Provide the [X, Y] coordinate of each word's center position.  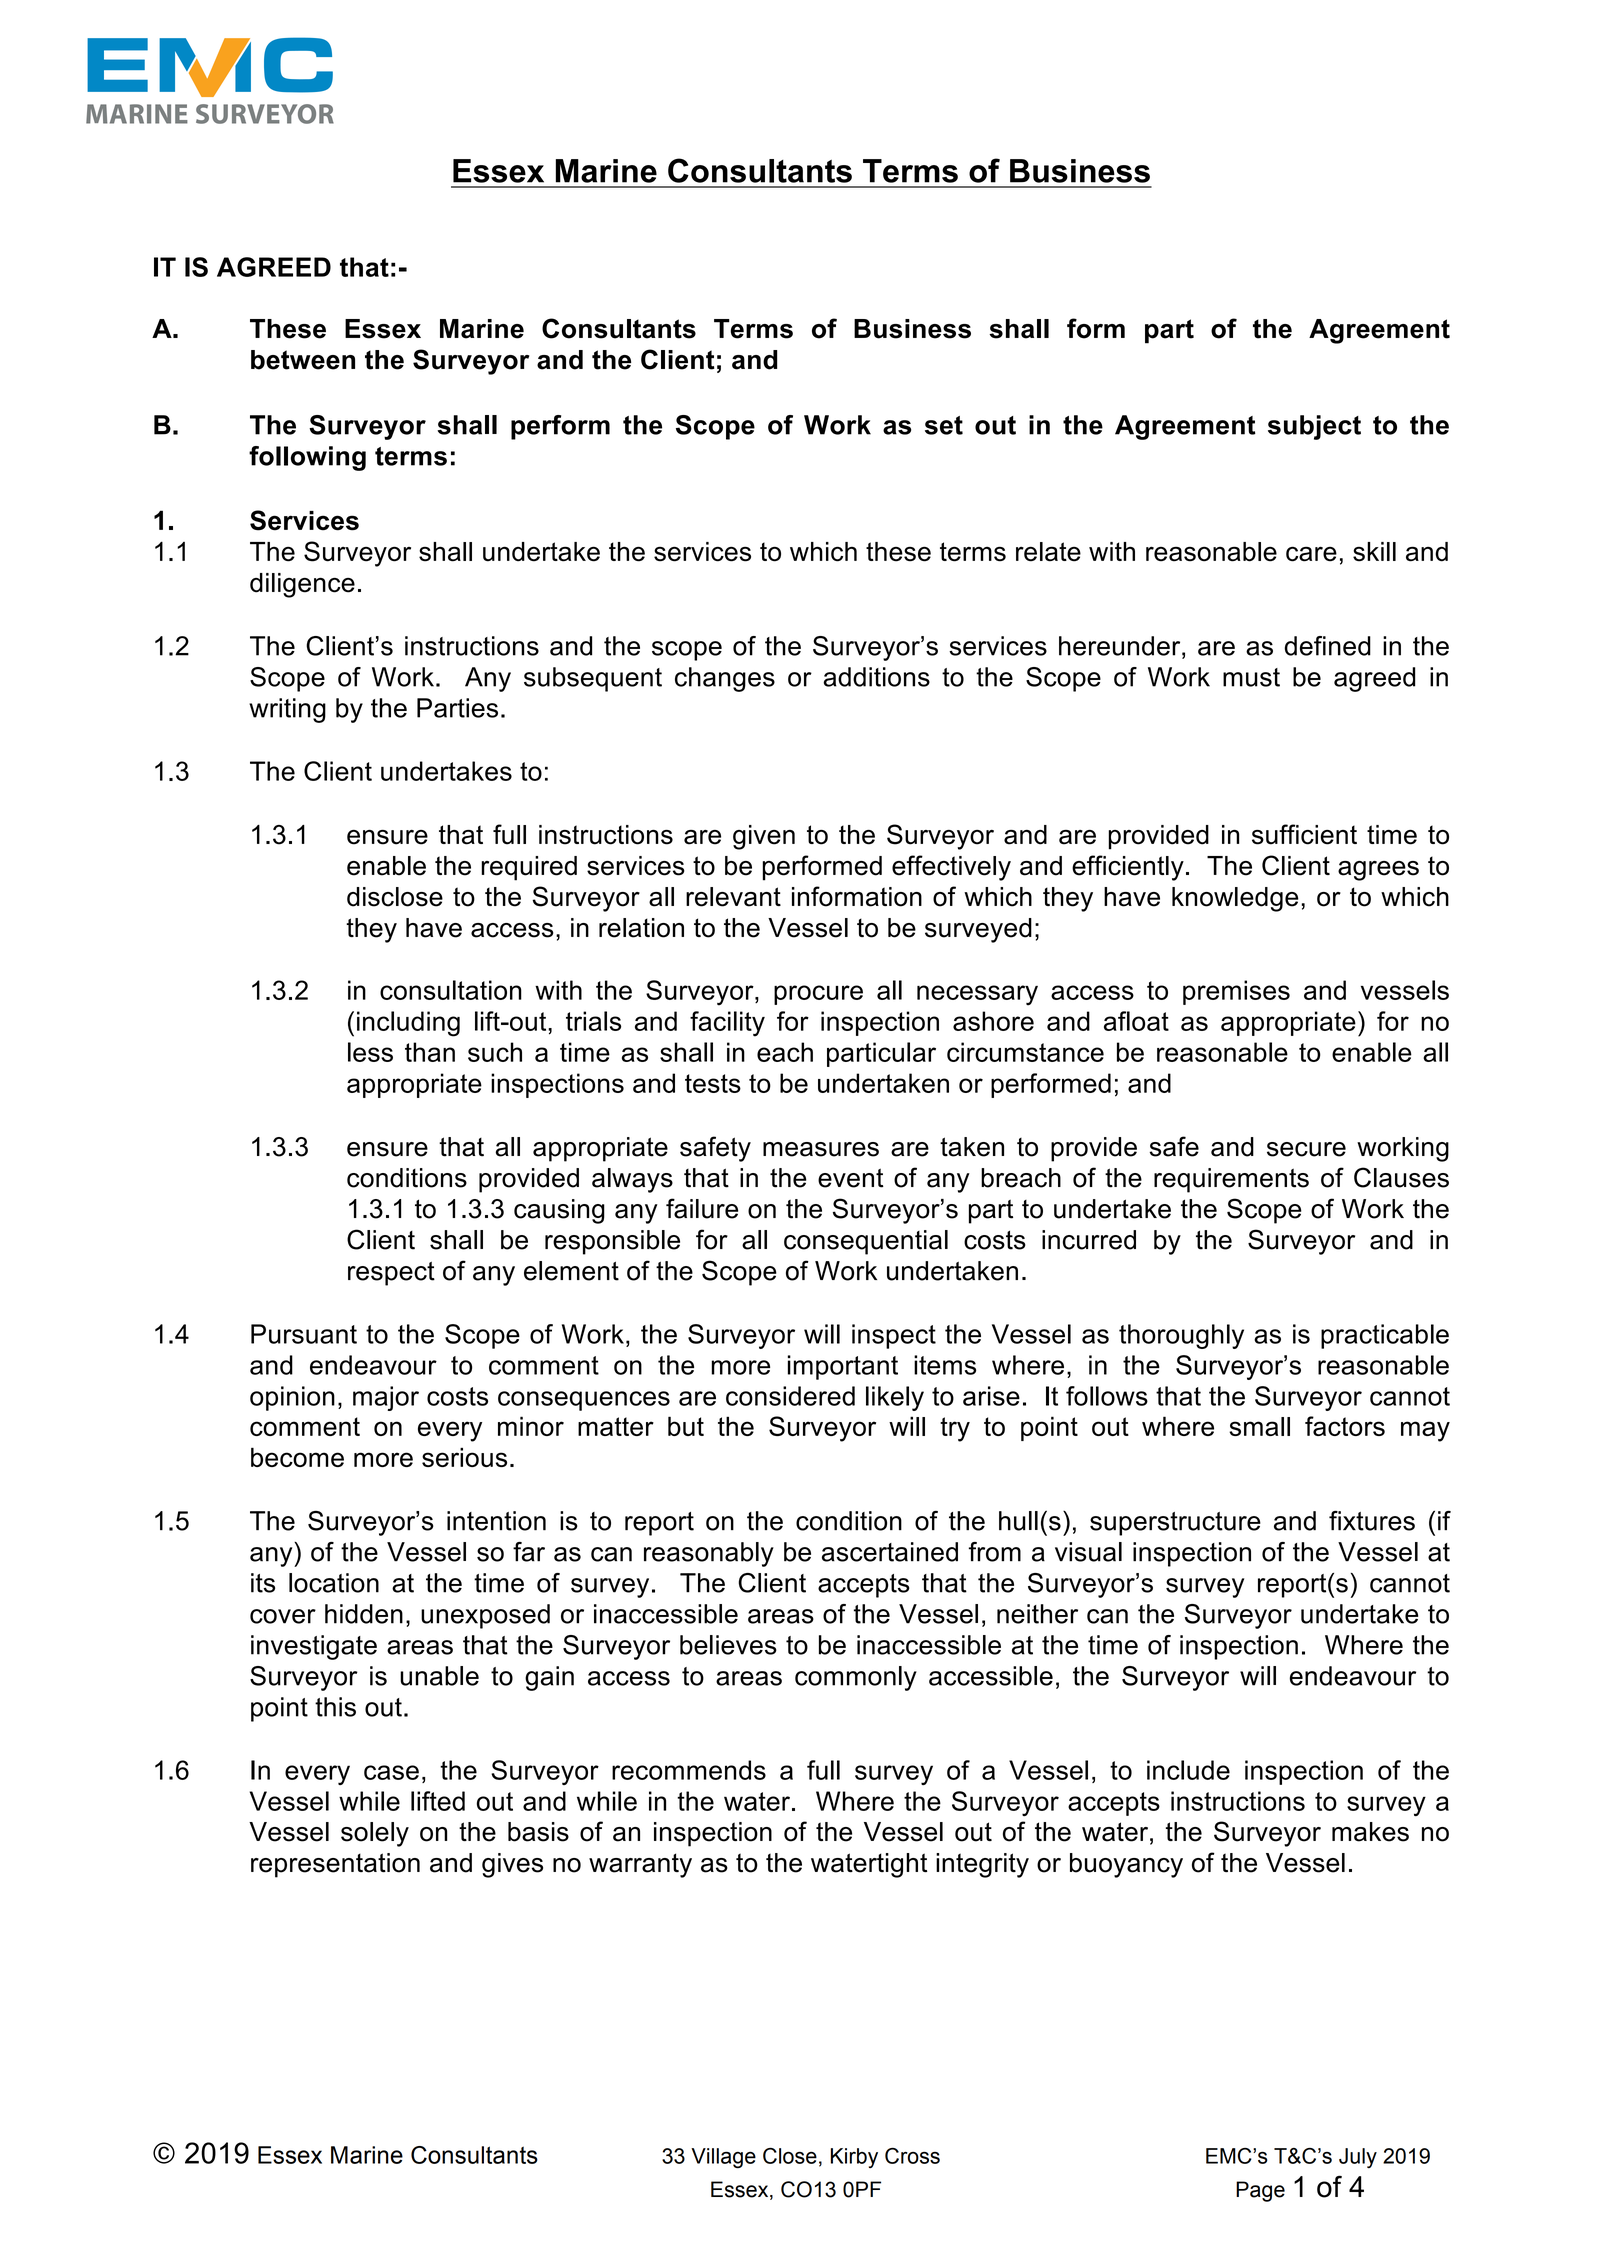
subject [1314, 427]
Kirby [854, 2158]
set [944, 425]
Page [1260, 2191]
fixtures [1372, 1521]
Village [723, 2158]
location [334, 1583]
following [307, 458]
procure [818, 995]
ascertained [890, 1552]
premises [1236, 992]
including [408, 1024]
